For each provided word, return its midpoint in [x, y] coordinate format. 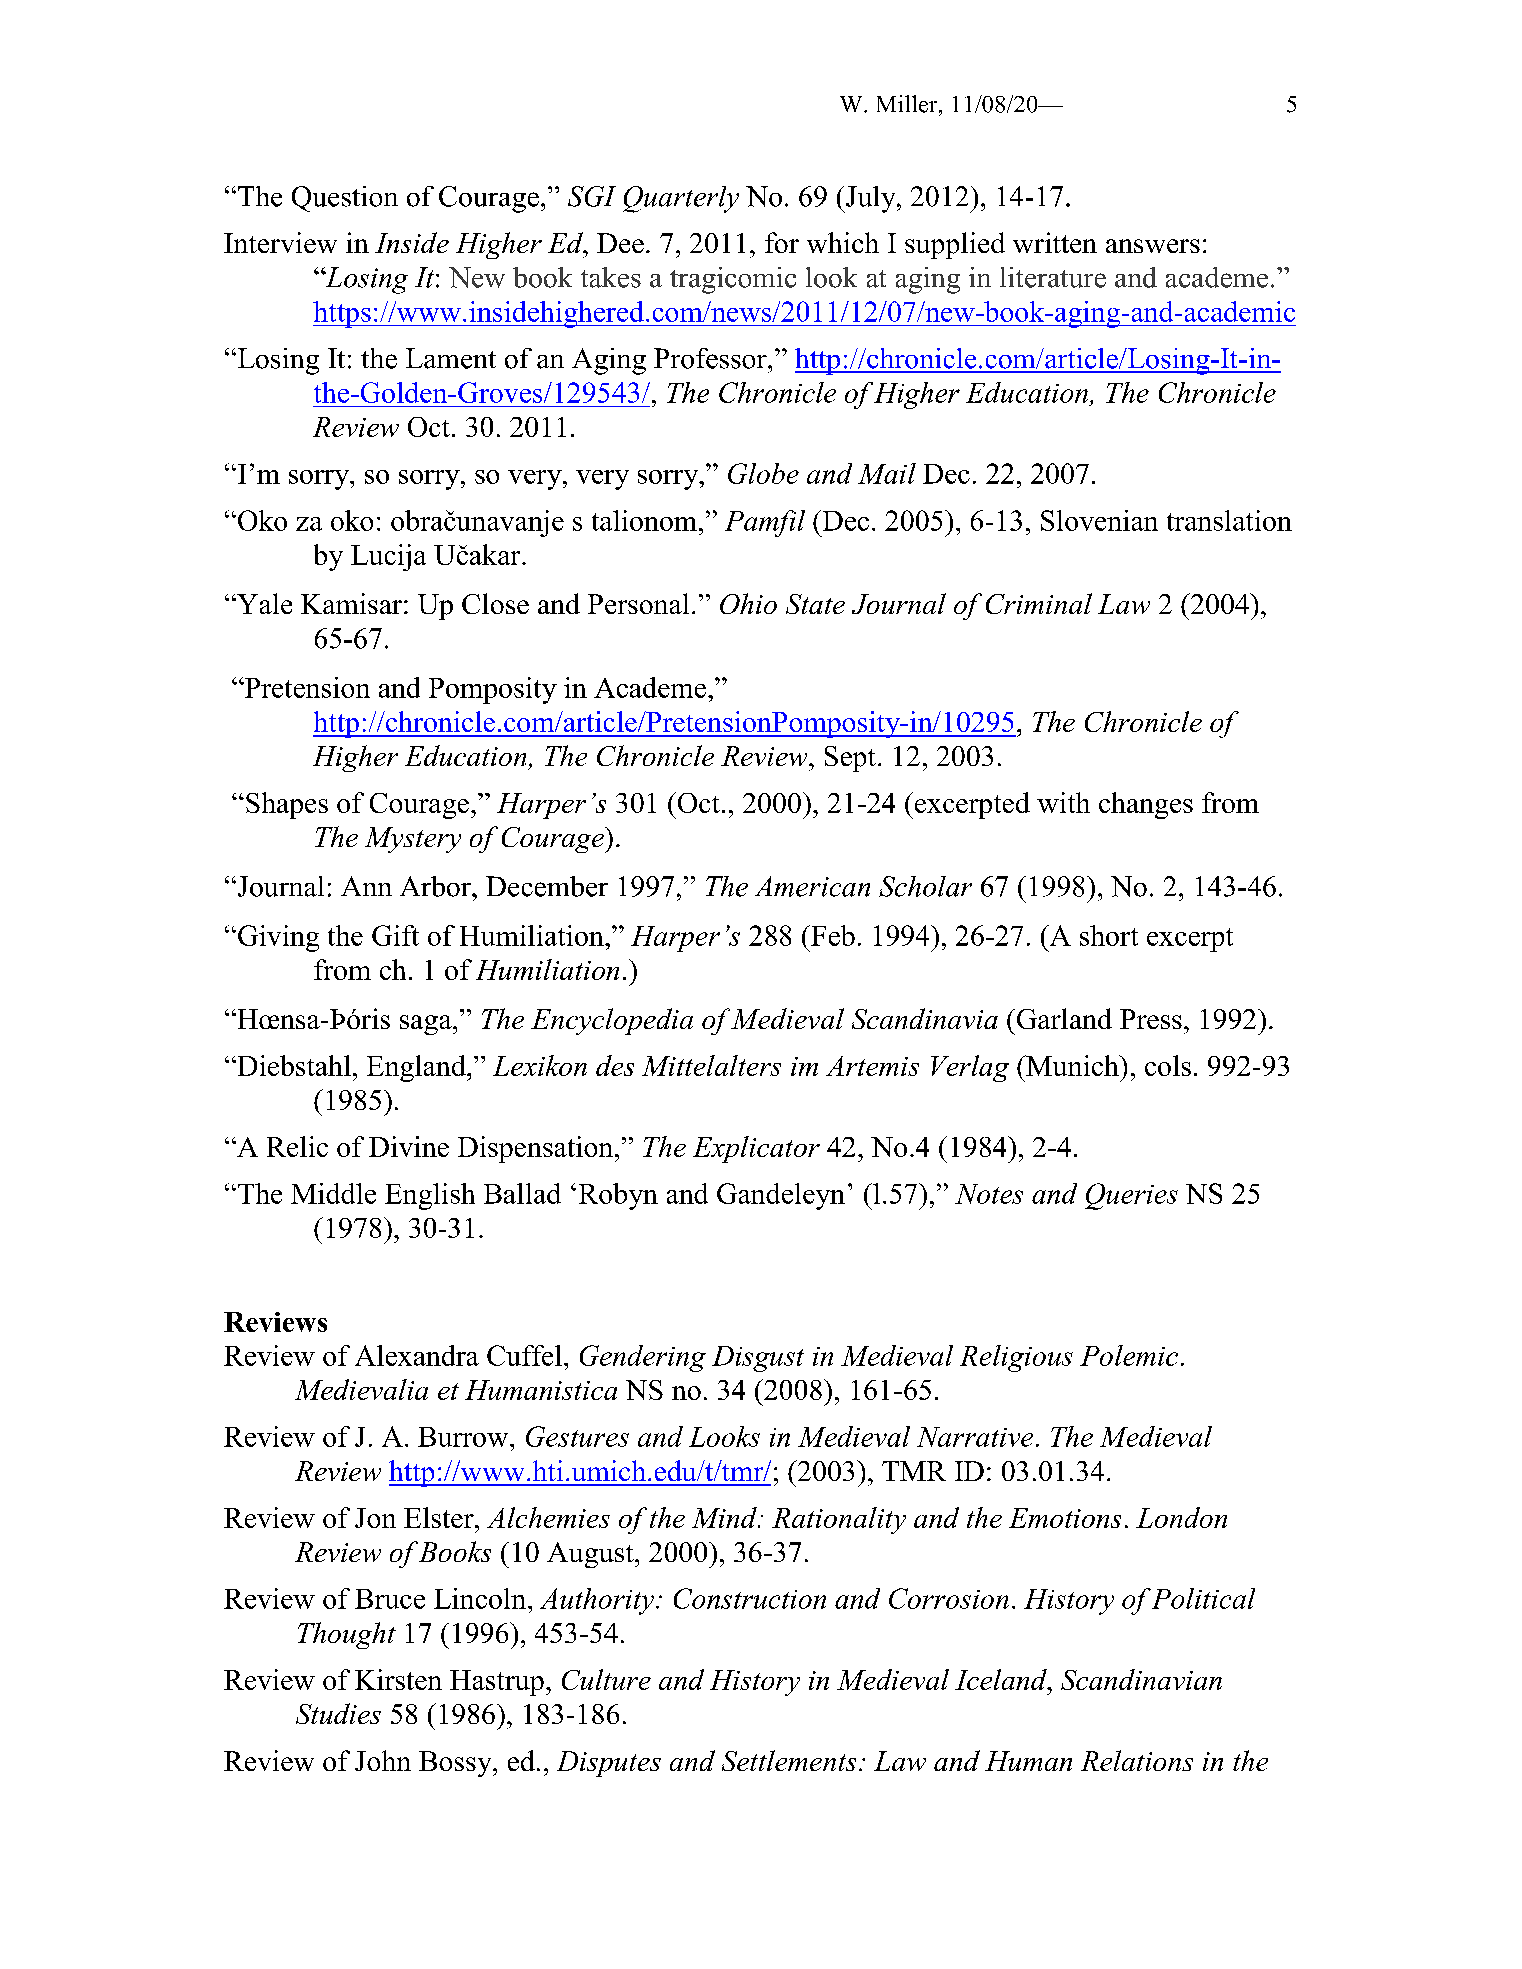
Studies [338, 1713]
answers [1153, 246]
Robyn [618, 1196]
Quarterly [681, 199]
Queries [1131, 1196]
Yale [263, 603]
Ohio [748, 603]
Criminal [1039, 603]
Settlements [789, 1760]
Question [345, 199]
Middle [333, 1193]
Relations [1137, 1760]
